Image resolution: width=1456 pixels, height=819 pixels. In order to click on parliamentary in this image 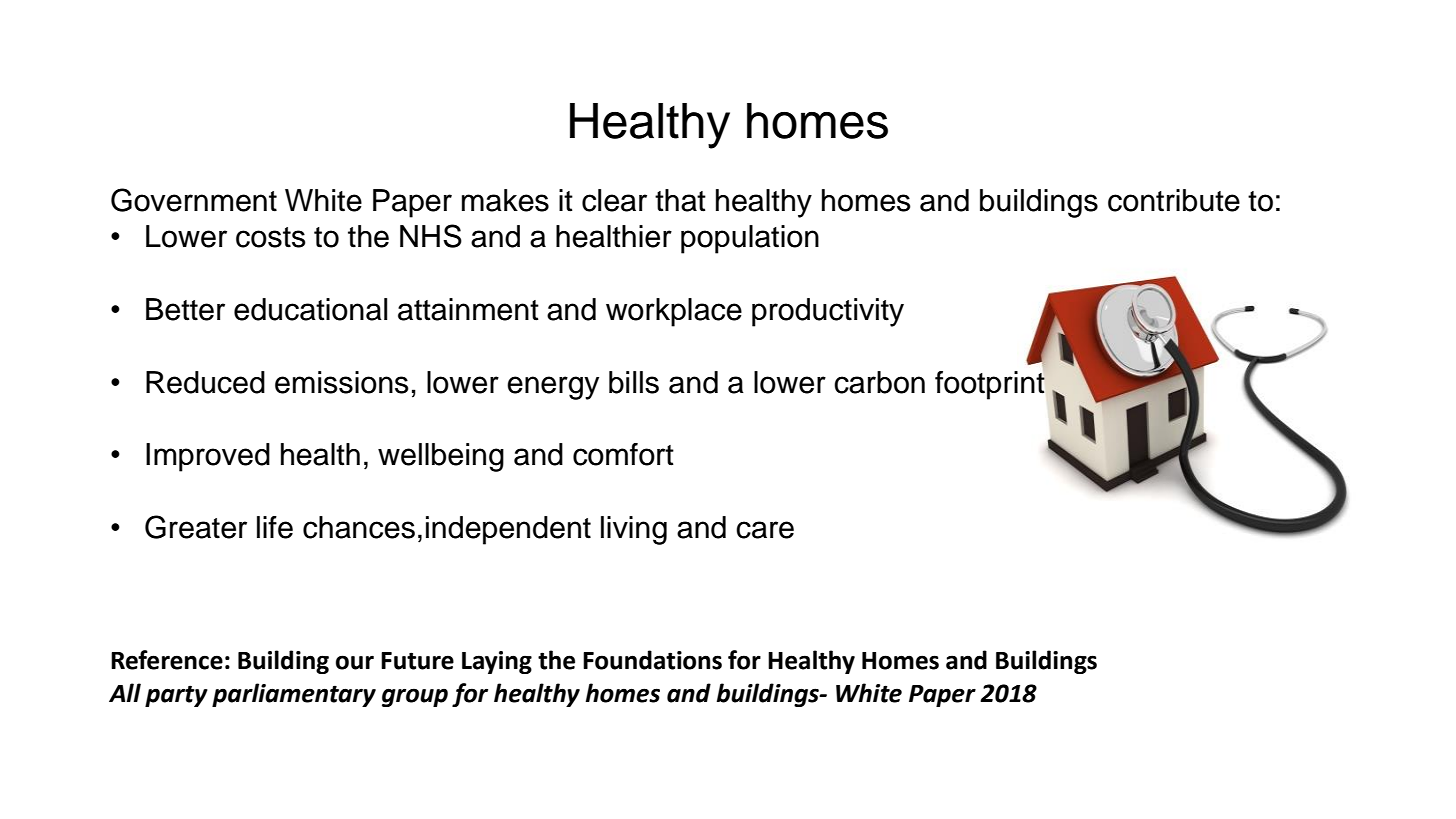, I will do `click(294, 695)`.
